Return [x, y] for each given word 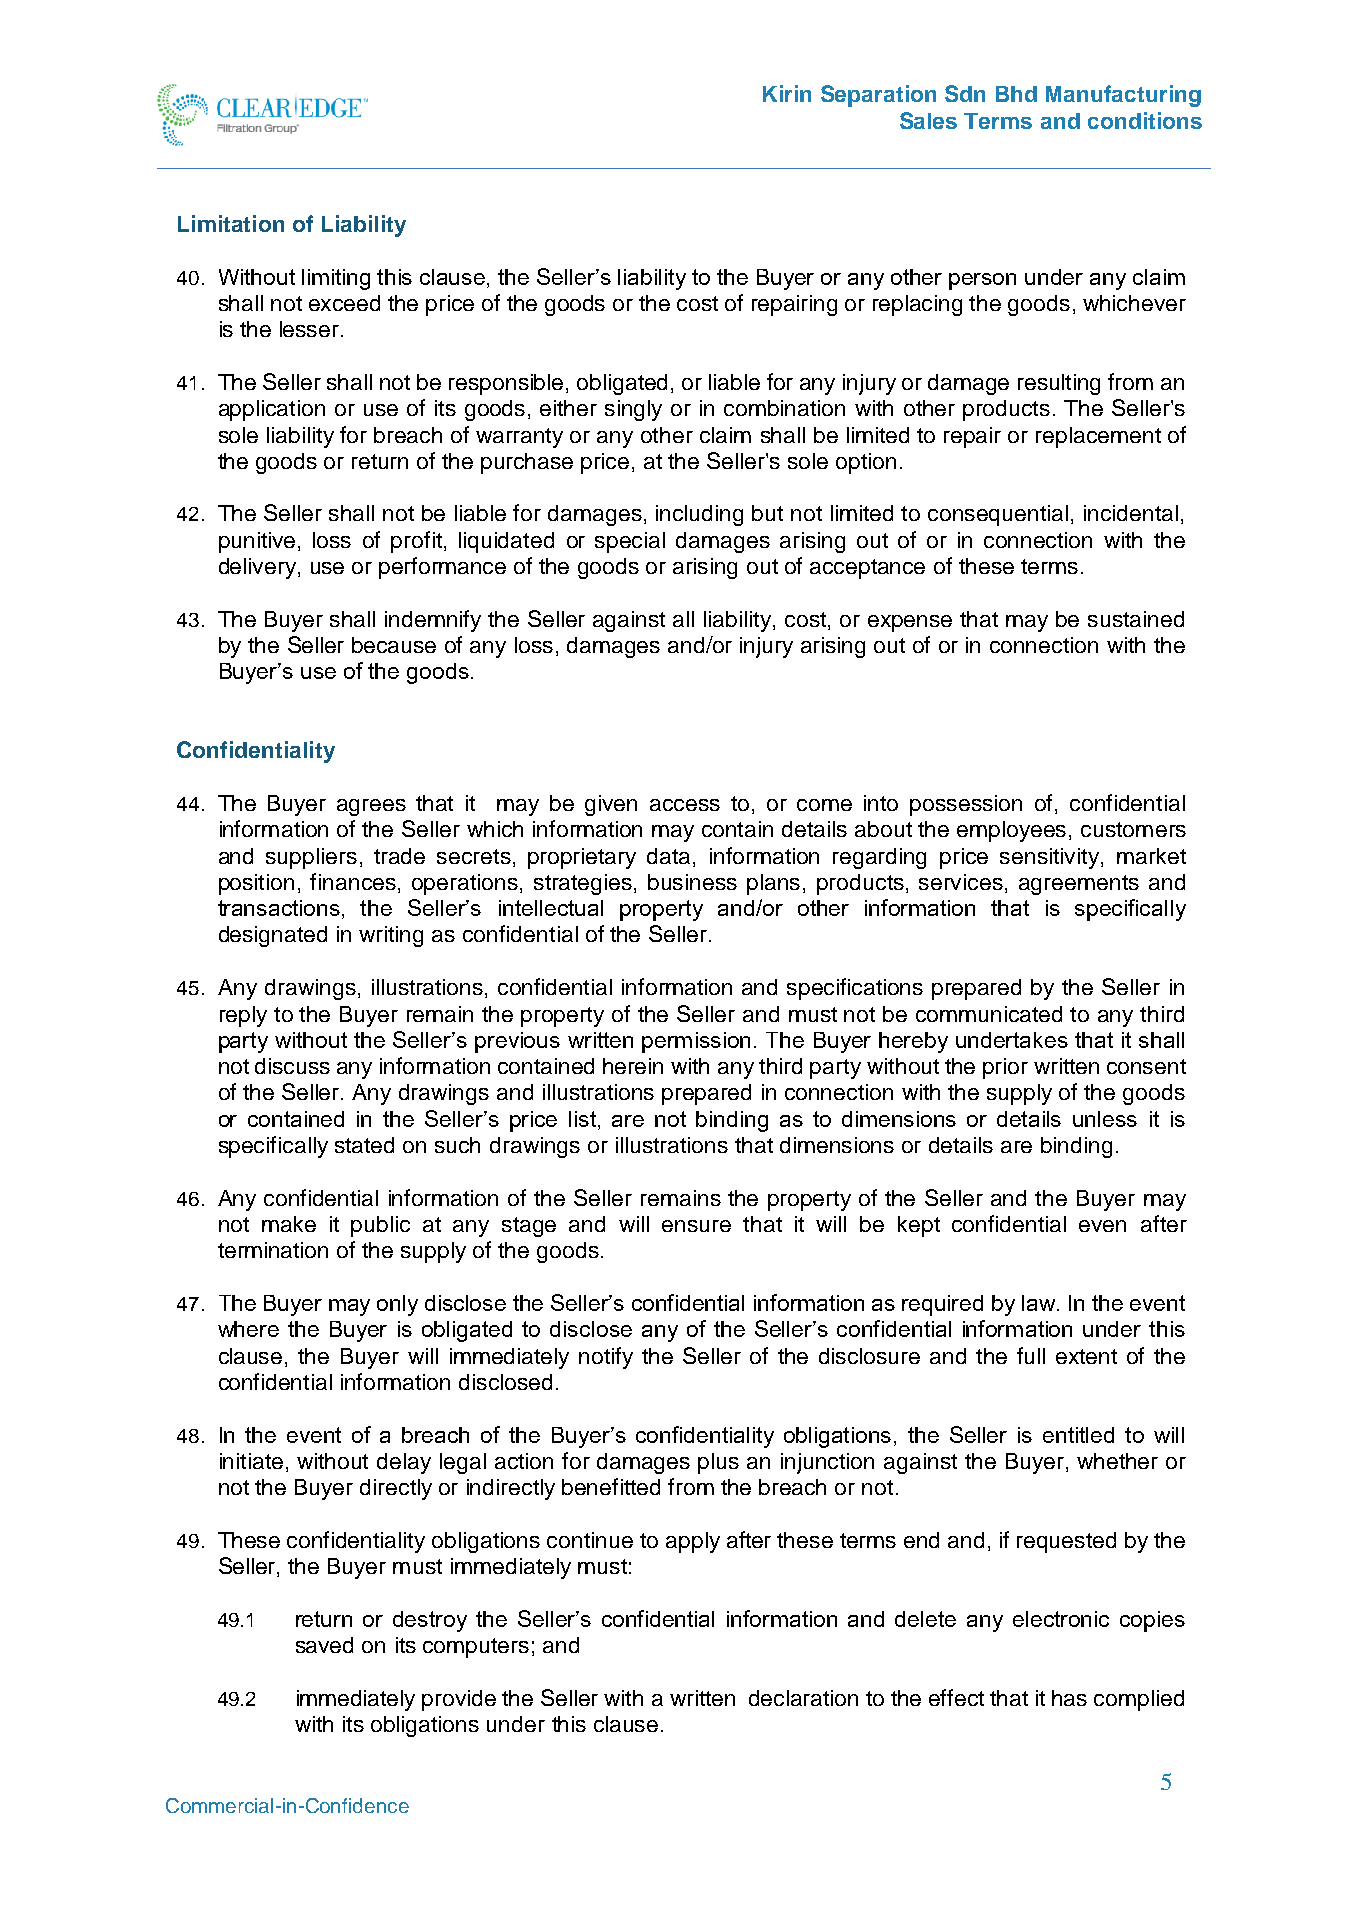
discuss [292, 1066]
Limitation [231, 223]
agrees [371, 807]
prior [1005, 1068]
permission [696, 1042]
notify [606, 1358]
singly [633, 410]
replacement [1098, 437]
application [272, 410]
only [397, 1305]
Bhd [1016, 94]
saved [324, 1645]
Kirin [787, 93]
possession [966, 805]
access [685, 805]
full [1031, 1355]
